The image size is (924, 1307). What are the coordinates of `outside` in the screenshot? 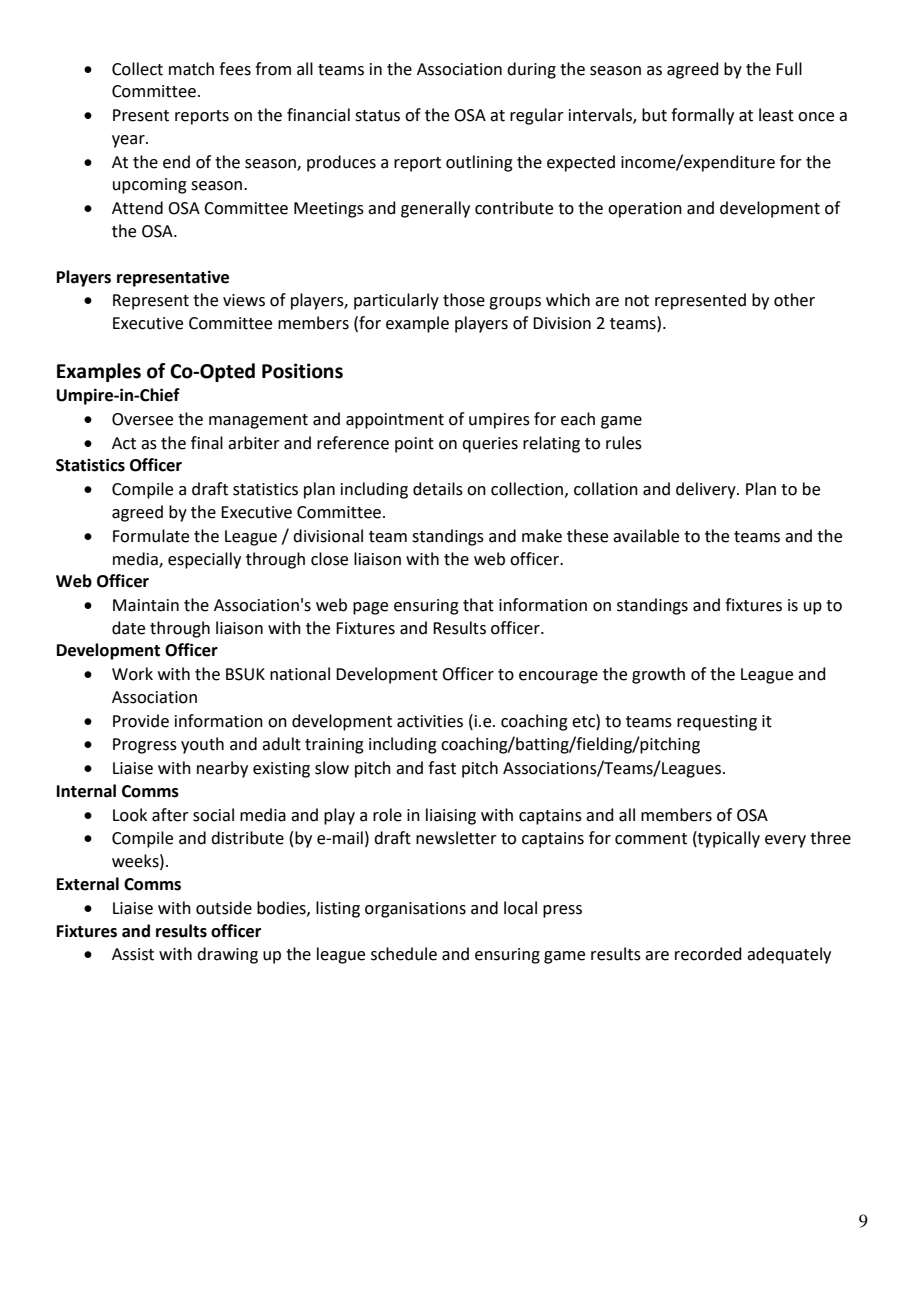 It's located at (224, 908).
